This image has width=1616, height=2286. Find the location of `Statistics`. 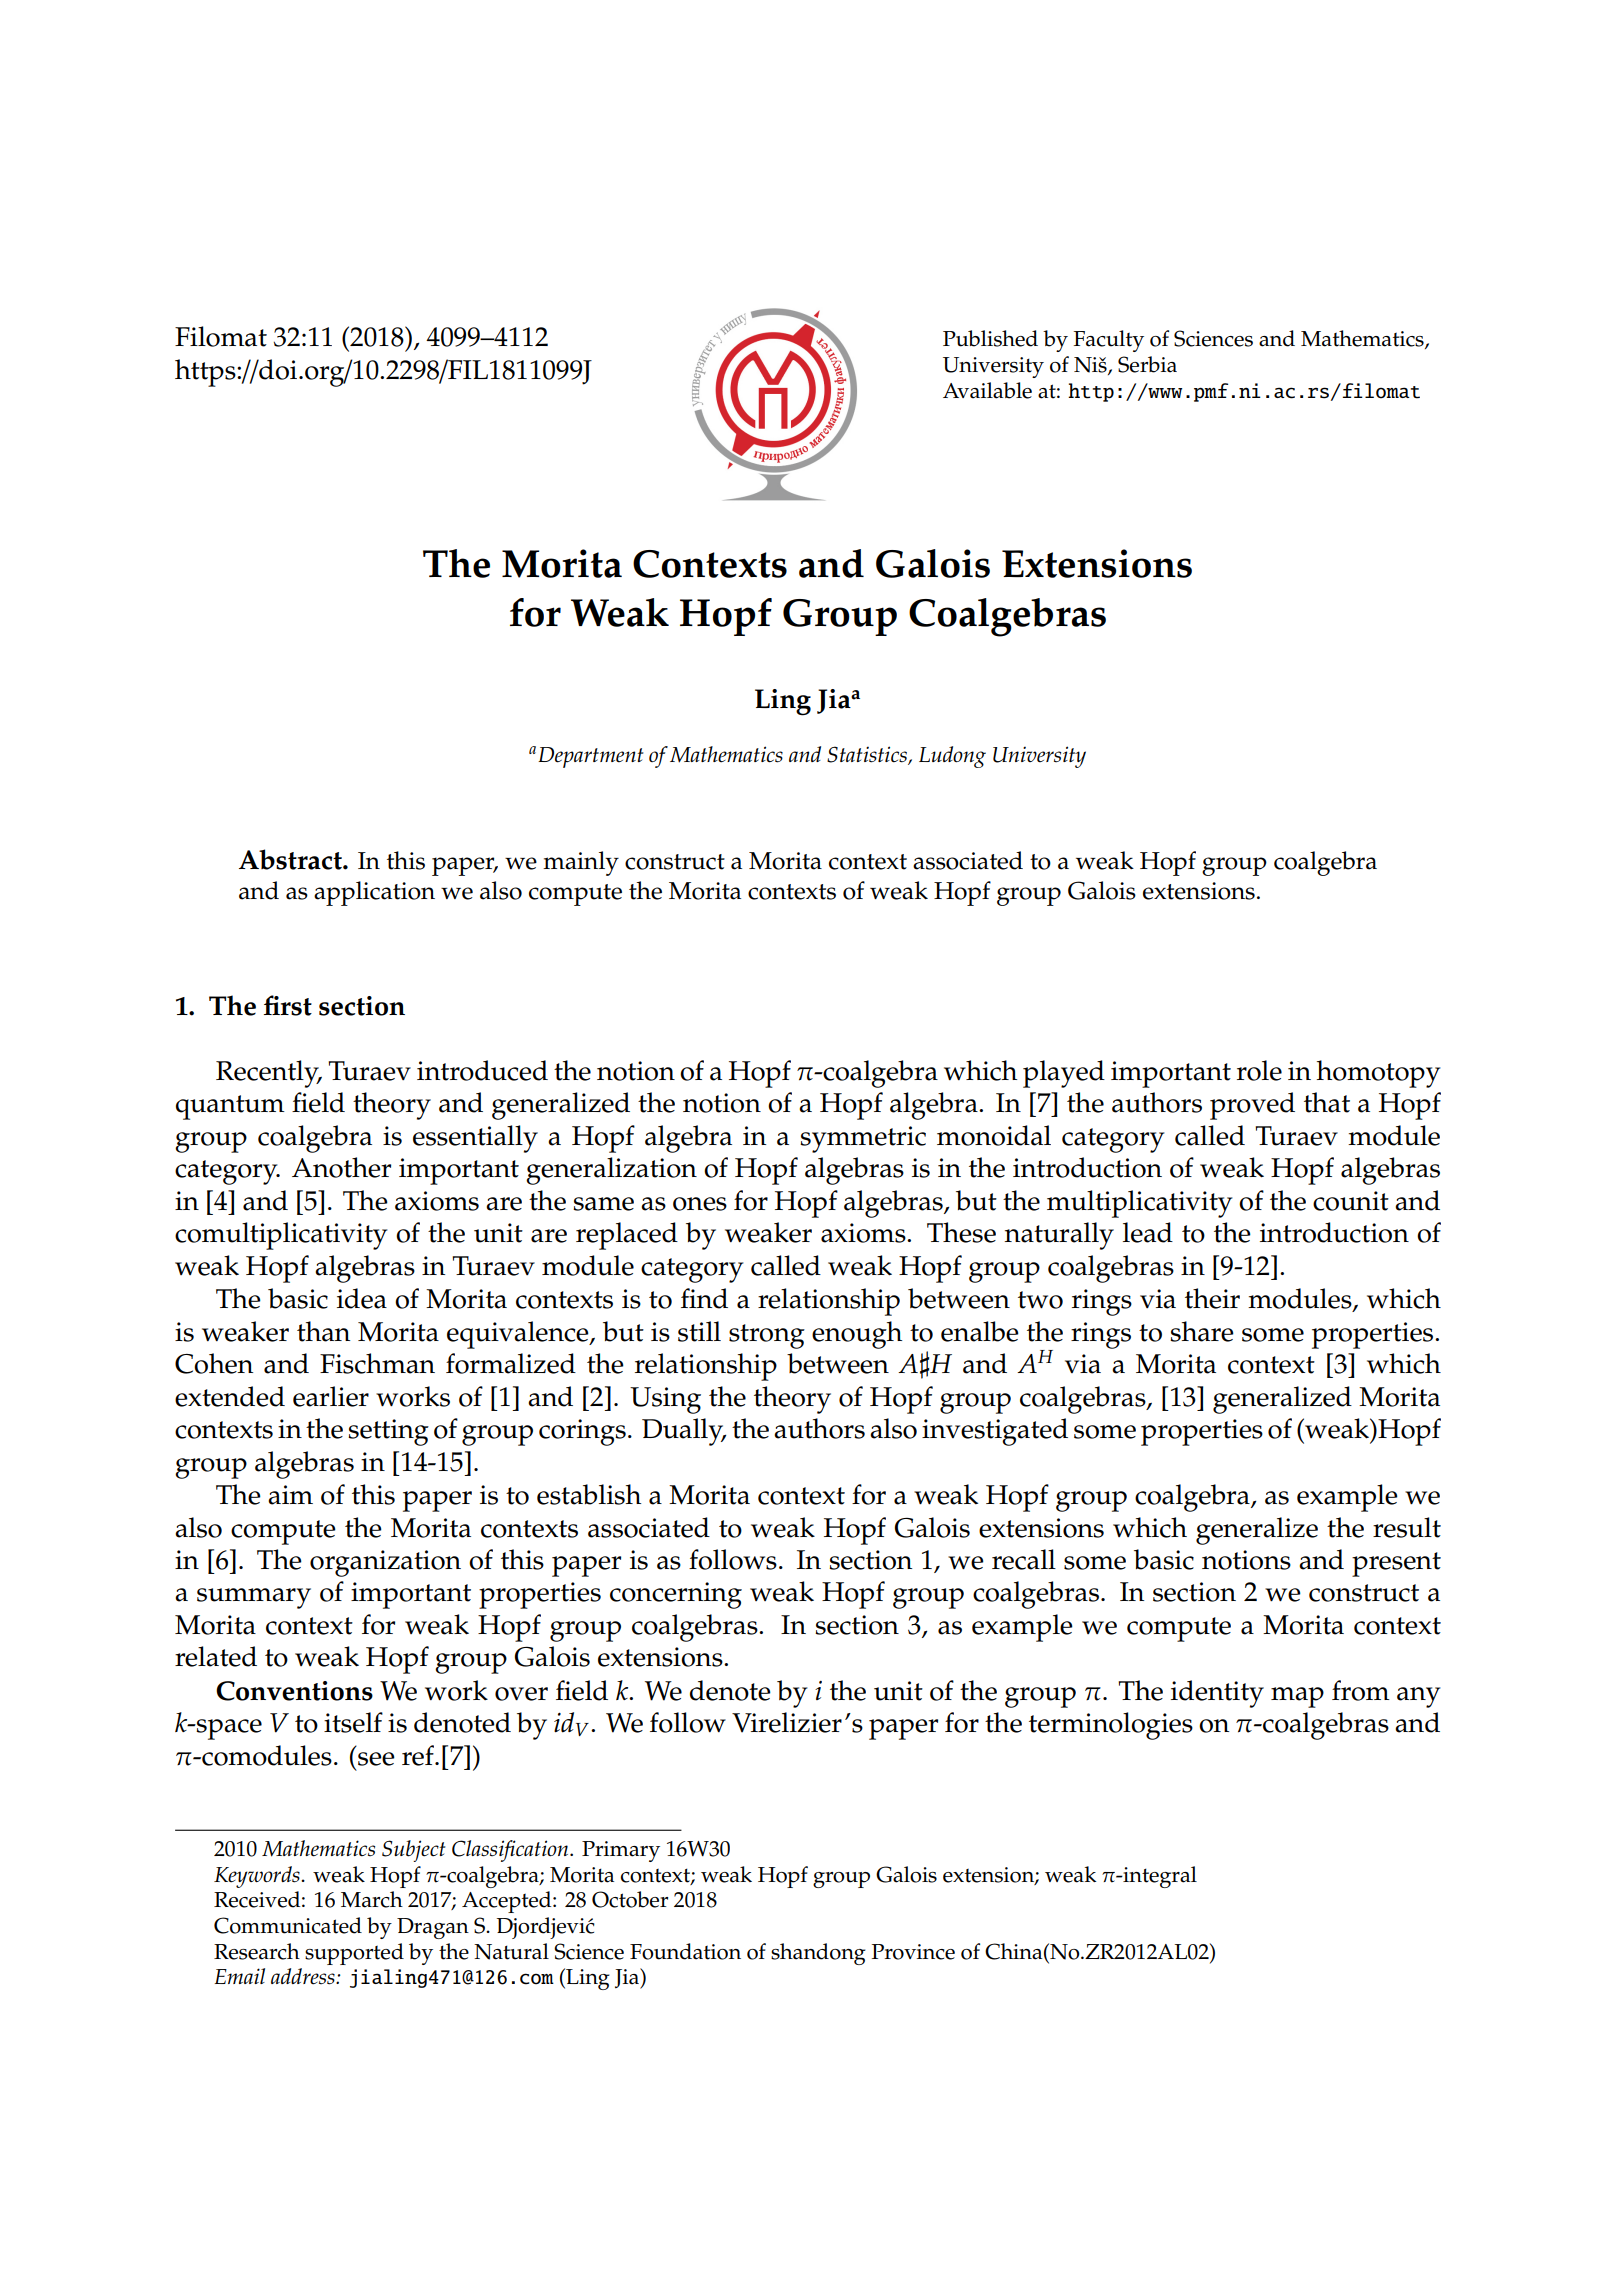

Statistics is located at coordinates (868, 755).
